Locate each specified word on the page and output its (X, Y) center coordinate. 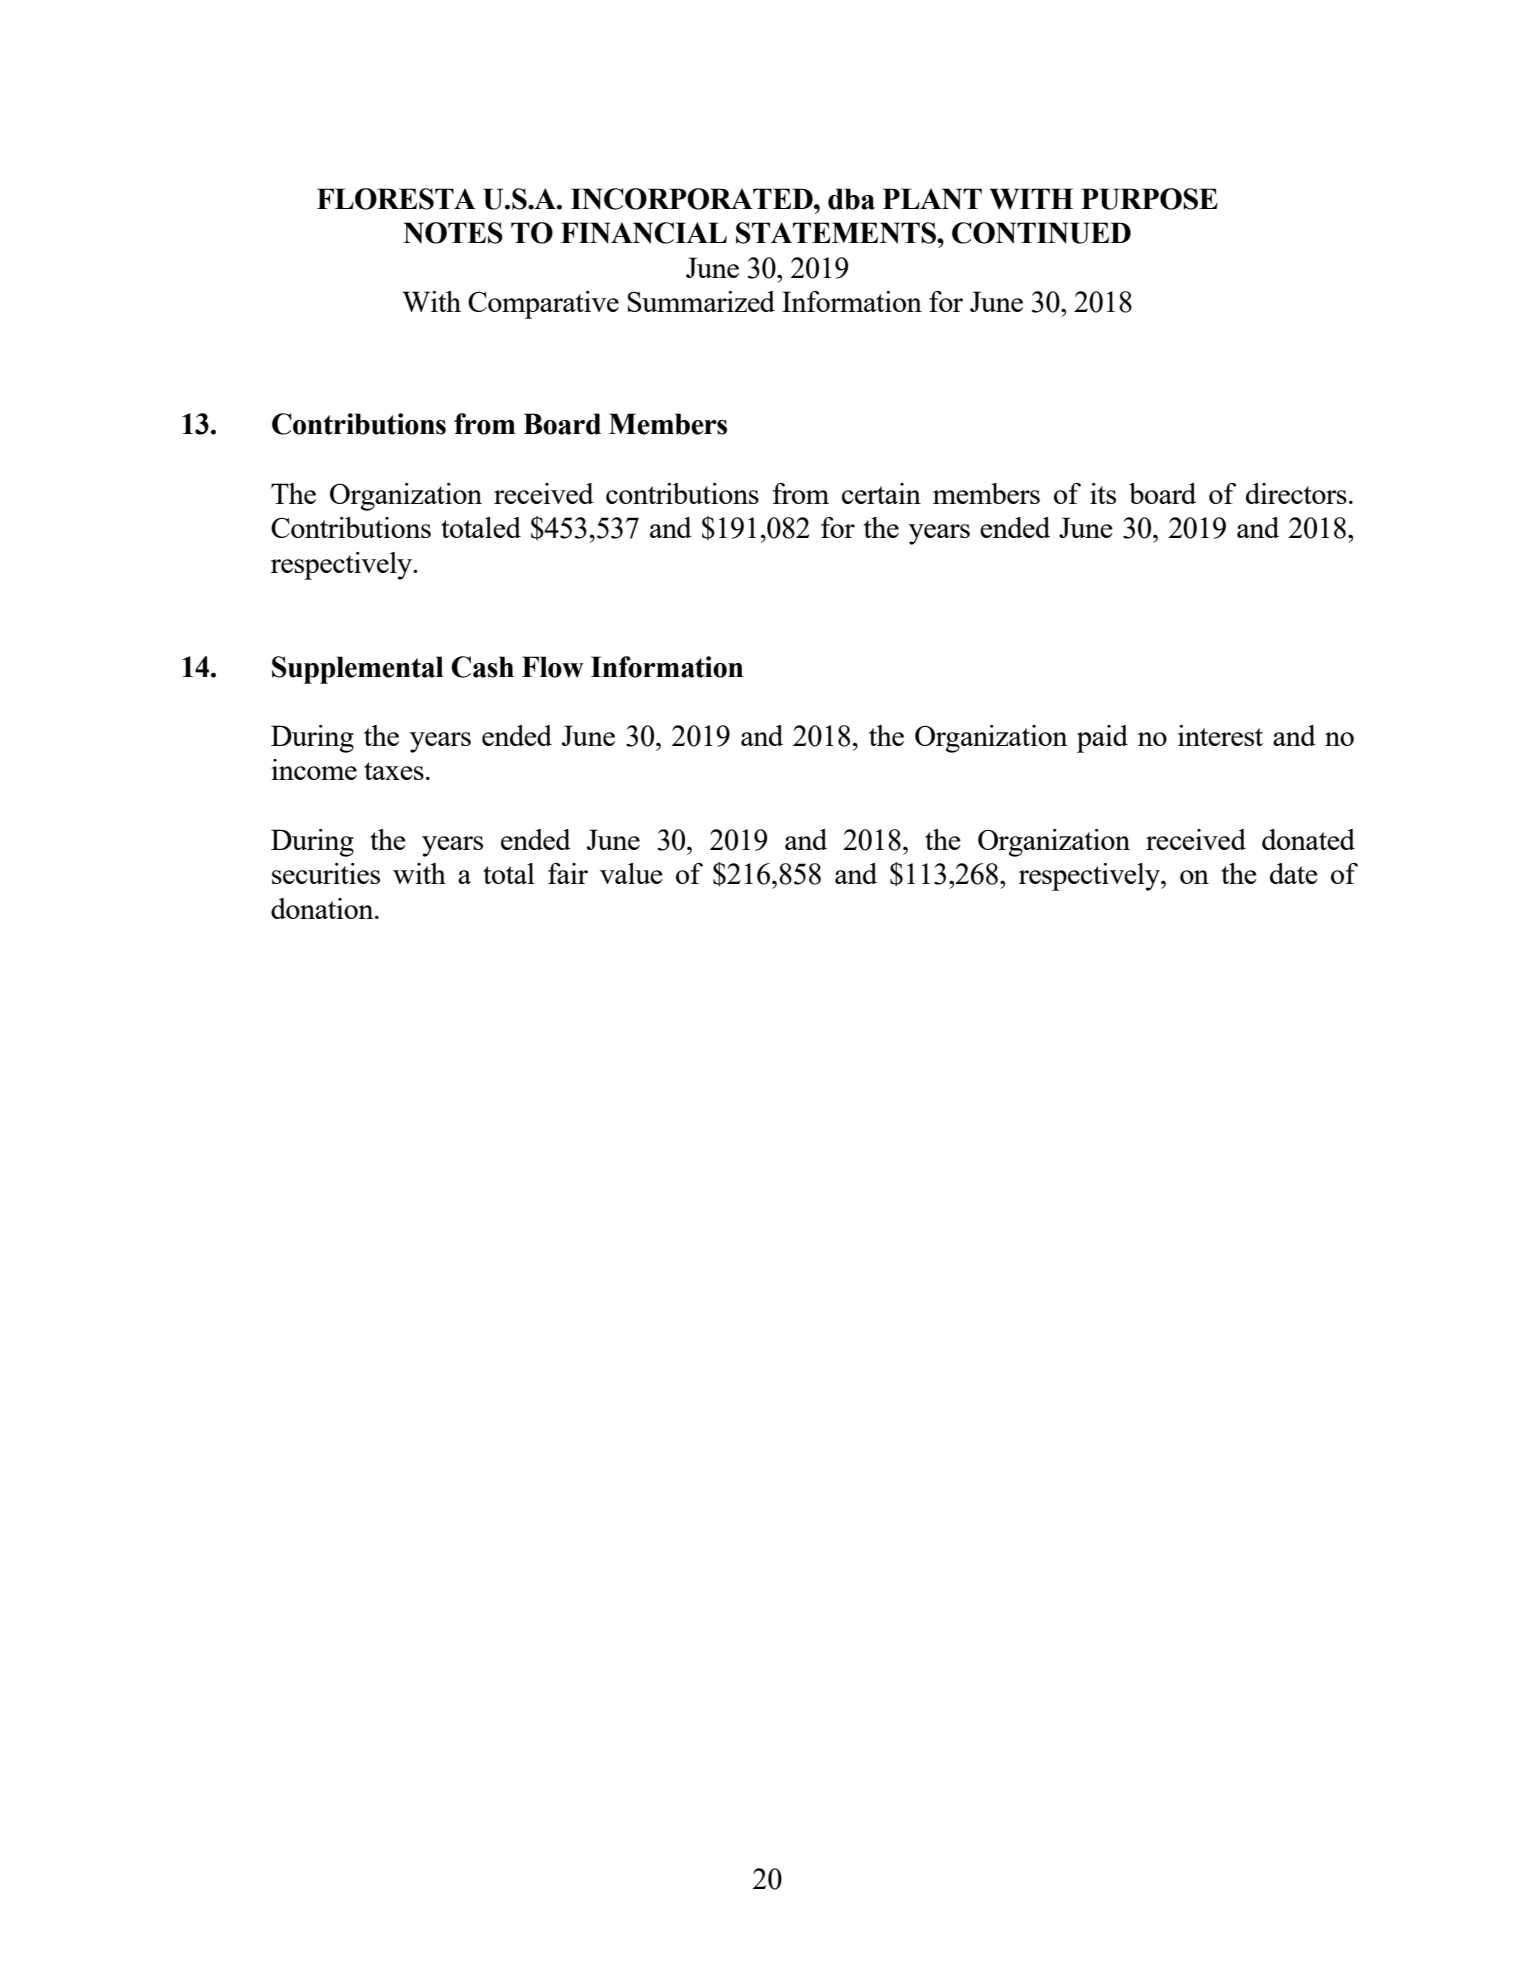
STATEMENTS (837, 233)
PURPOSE (1149, 199)
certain (881, 493)
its (1103, 493)
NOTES (453, 233)
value (631, 873)
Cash (482, 667)
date (1294, 873)
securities (326, 873)
